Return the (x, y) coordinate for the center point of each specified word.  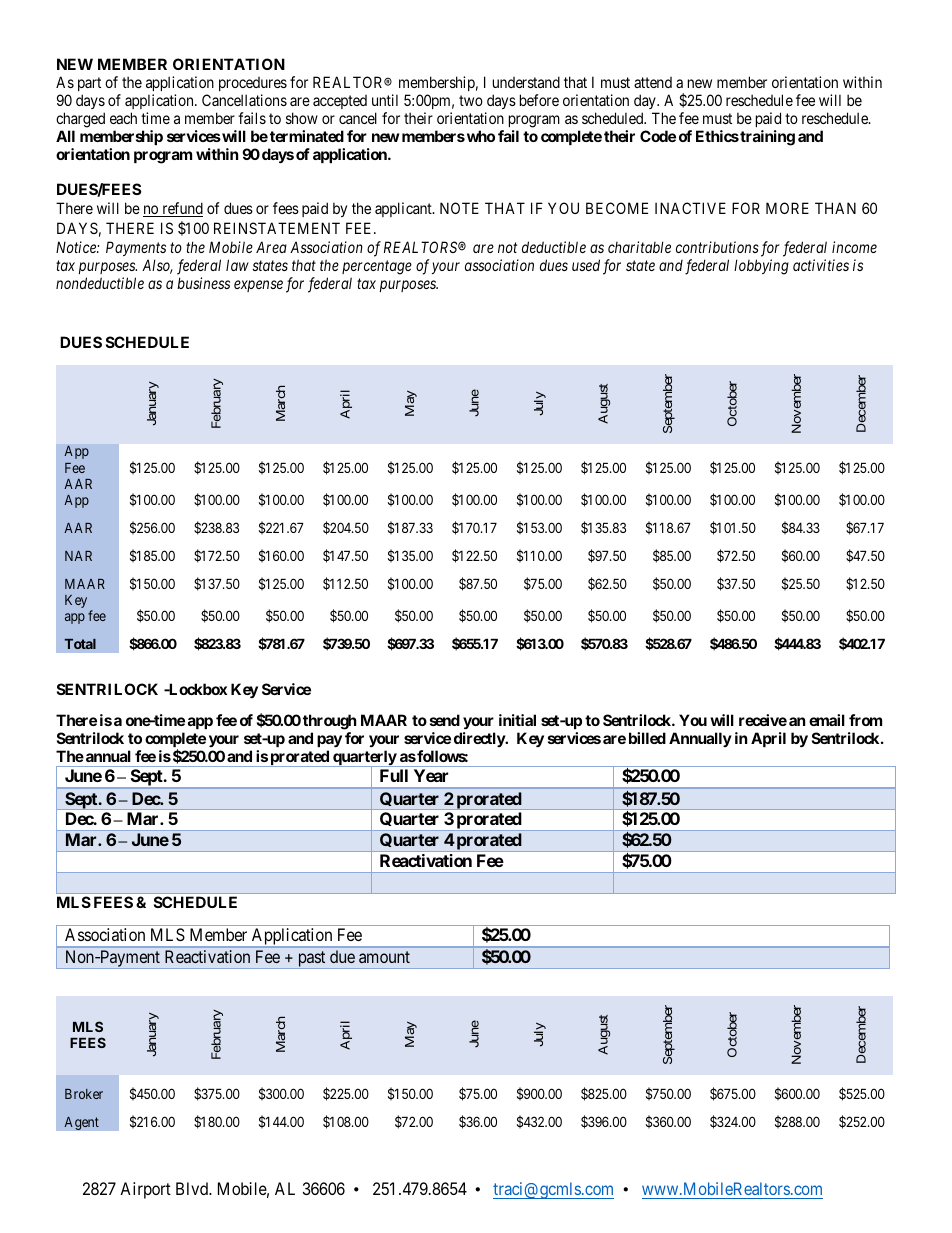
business (203, 283)
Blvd (193, 1188)
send (445, 720)
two (471, 100)
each (123, 118)
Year (431, 775)
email (827, 720)
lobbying (761, 267)
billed (647, 738)
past (312, 960)
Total (80, 644)
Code (658, 136)
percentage (377, 267)
